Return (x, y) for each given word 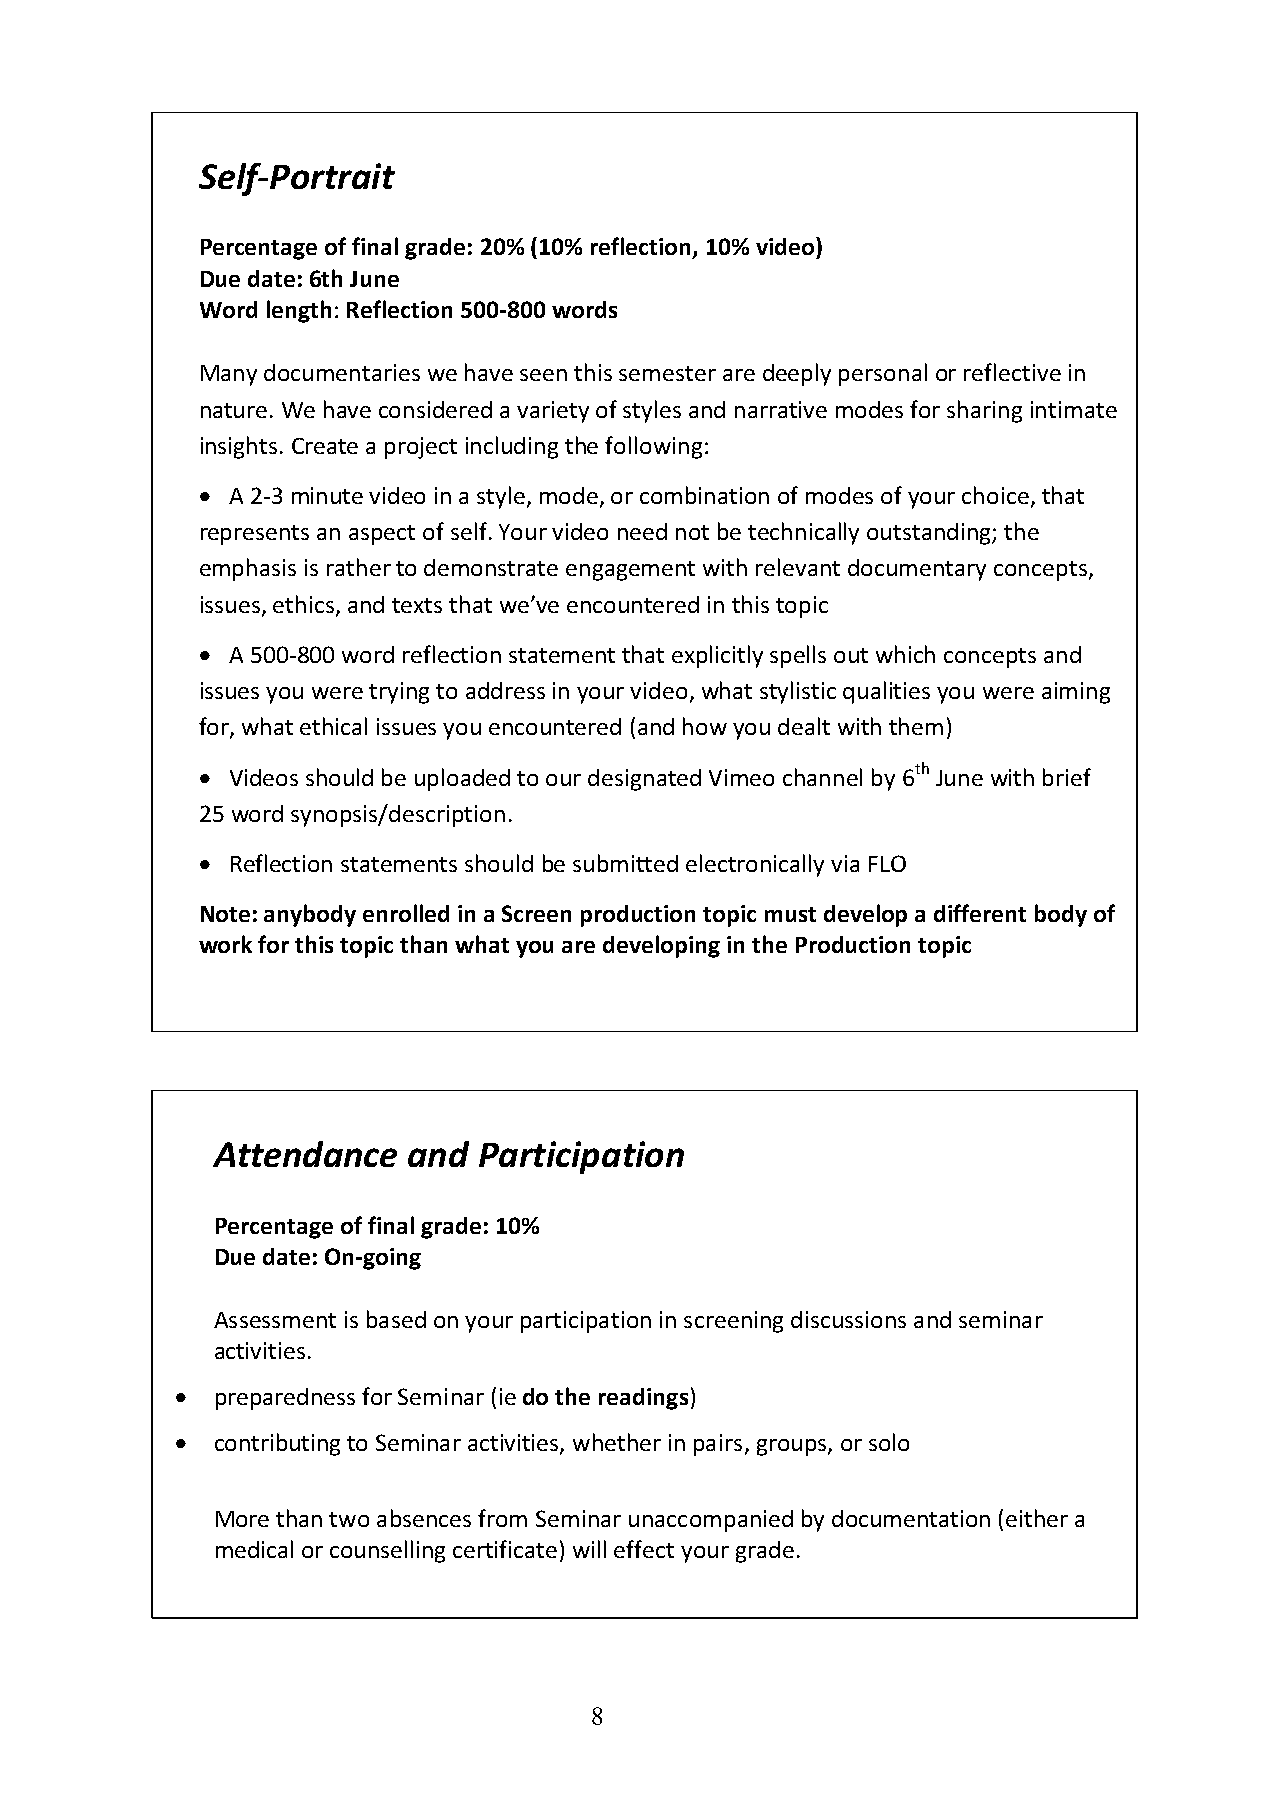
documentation (911, 1518)
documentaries (342, 372)
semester (667, 373)
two (349, 1519)
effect (644, 1549)
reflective (1012, 372)
